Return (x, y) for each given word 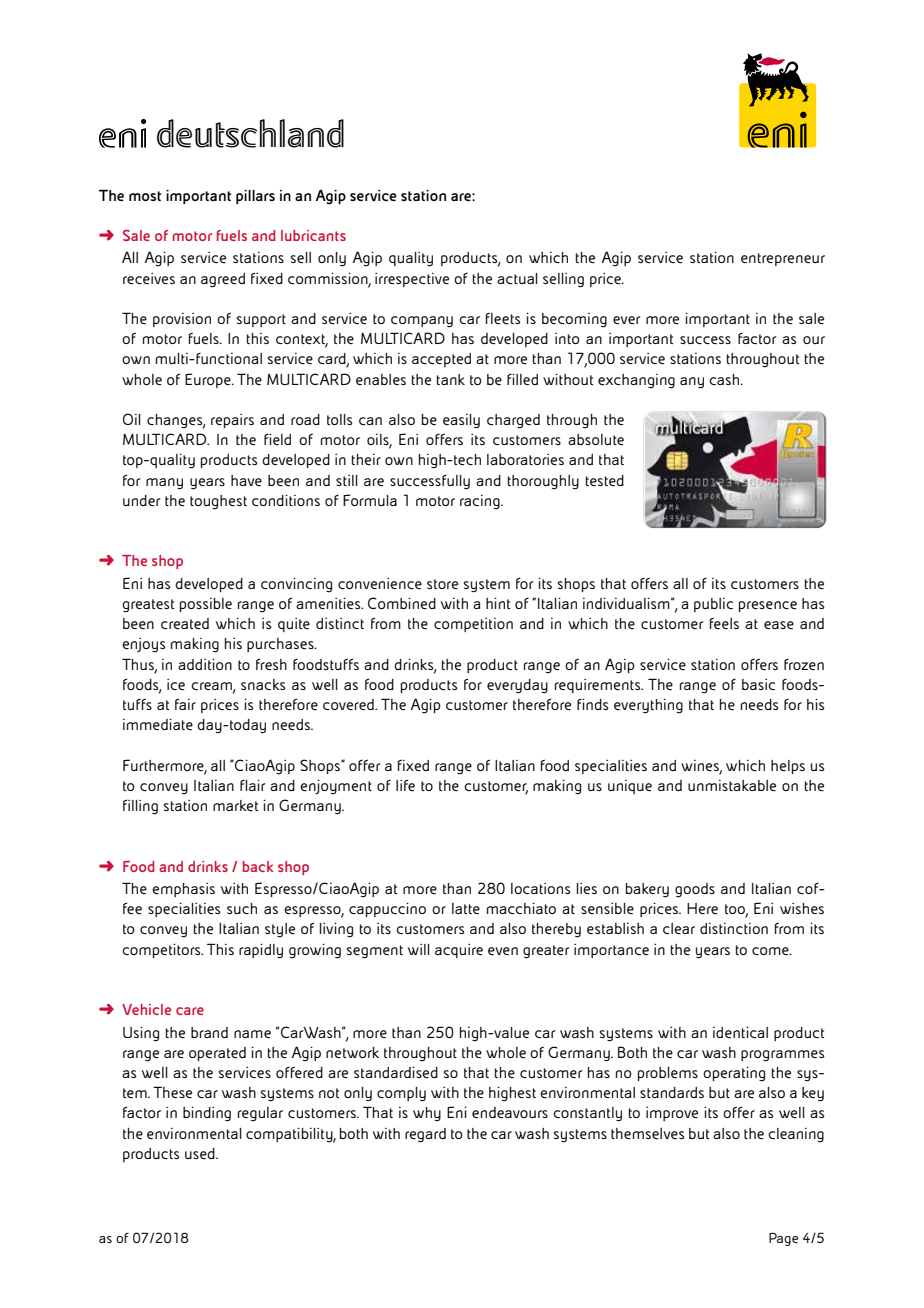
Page (783, 1239)
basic (758, 684)
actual (517, 278)
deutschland (250, 133)
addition (205, 664)
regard (425, 1135)
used (201, 1153)
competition (473, 625)
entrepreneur (783, 259)
